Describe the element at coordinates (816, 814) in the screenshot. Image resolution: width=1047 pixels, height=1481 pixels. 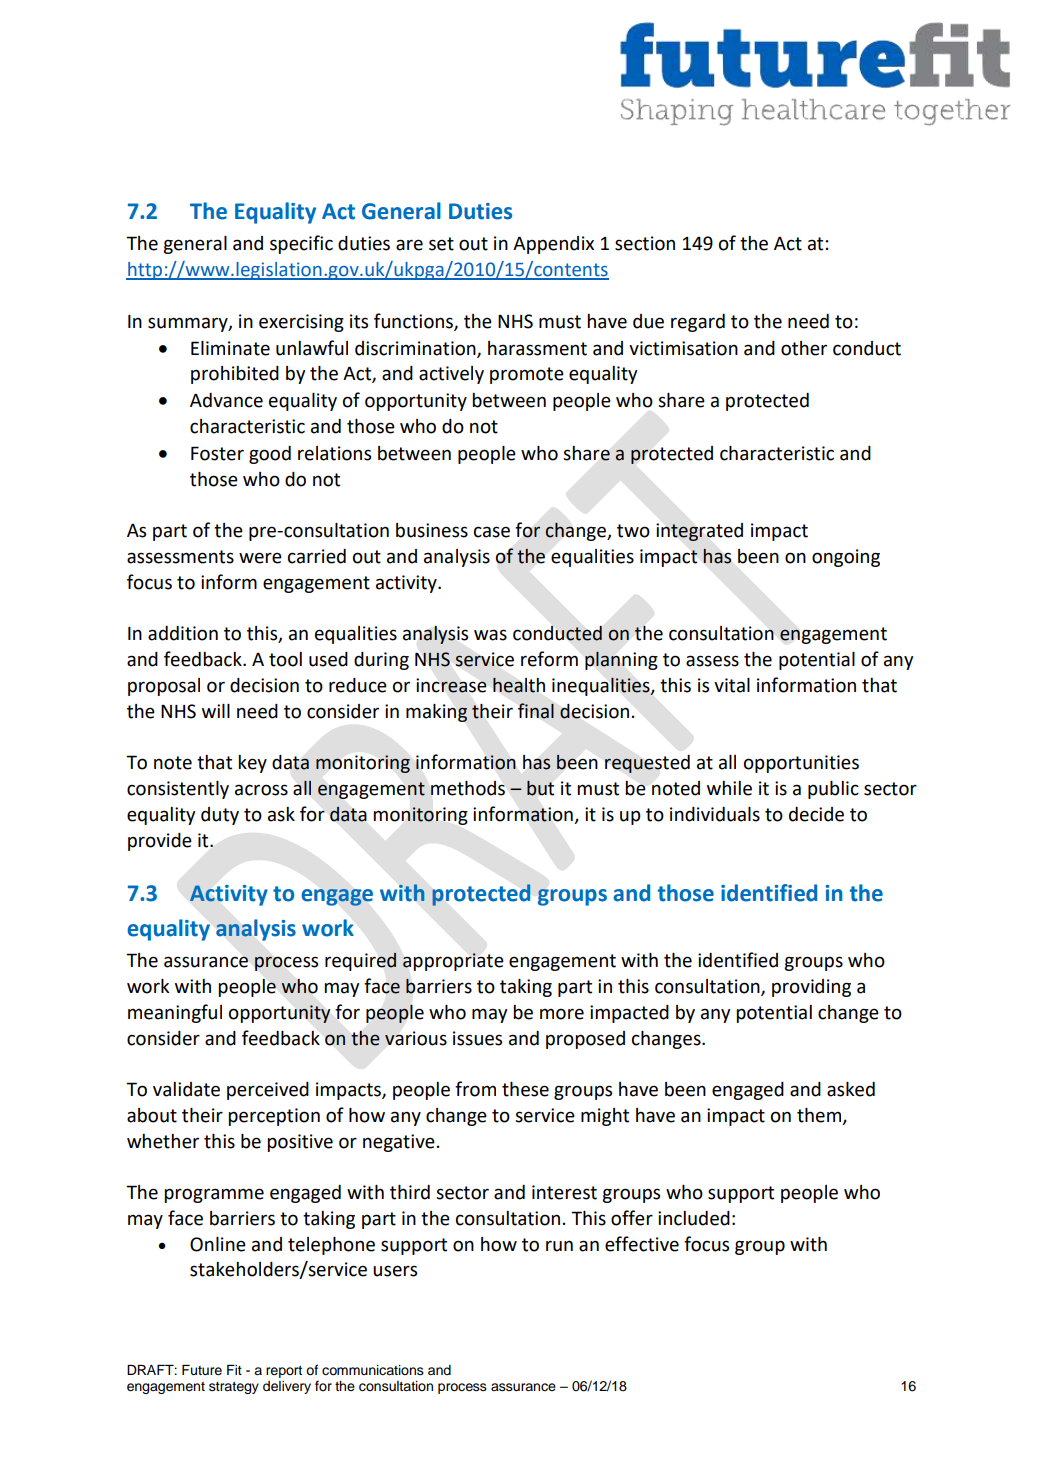
I see `decide` at that location.
